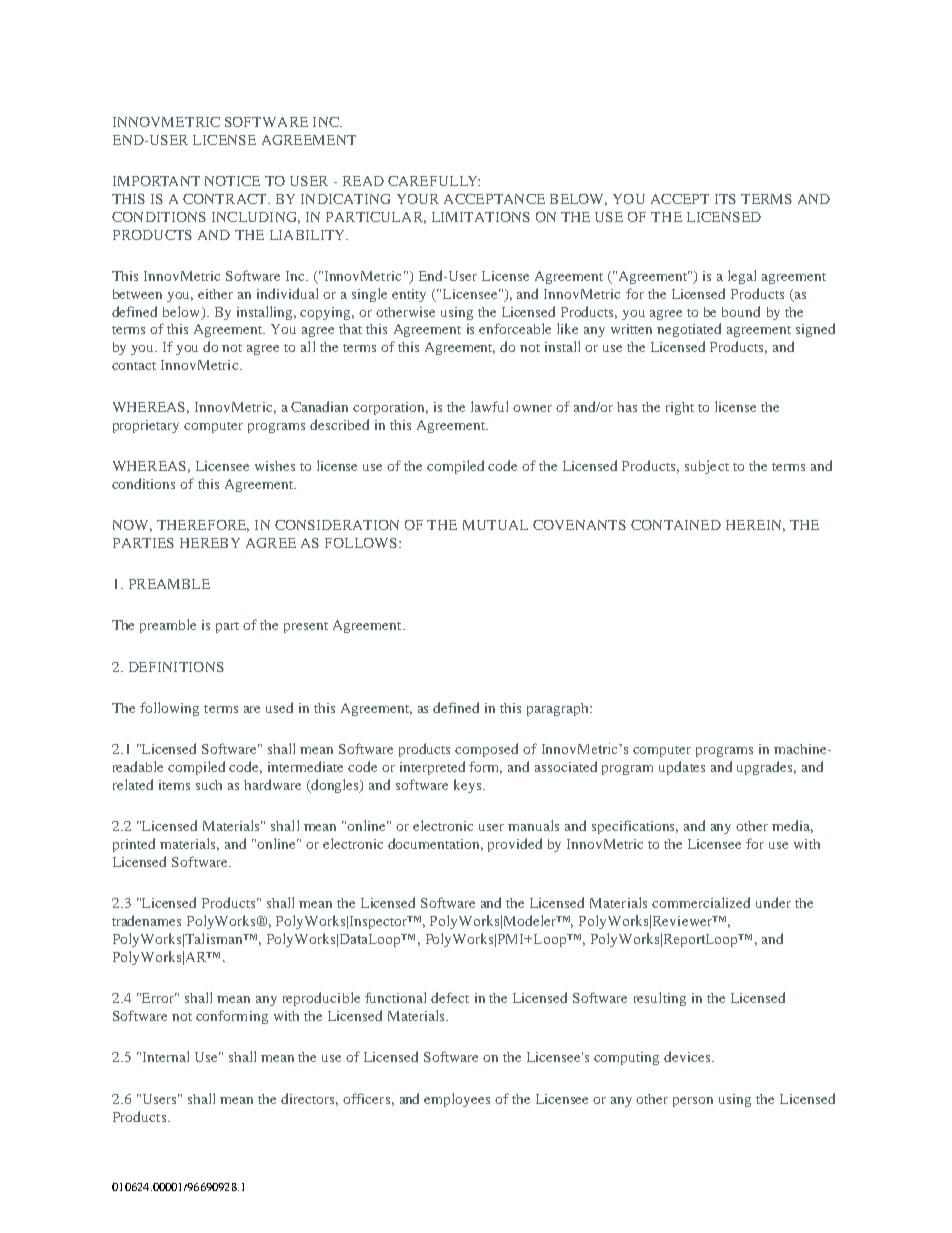 The image size is (952, 1233). Describe the element at coordinates (489, 406) in the screenshot. I see `lawful` at that location.
